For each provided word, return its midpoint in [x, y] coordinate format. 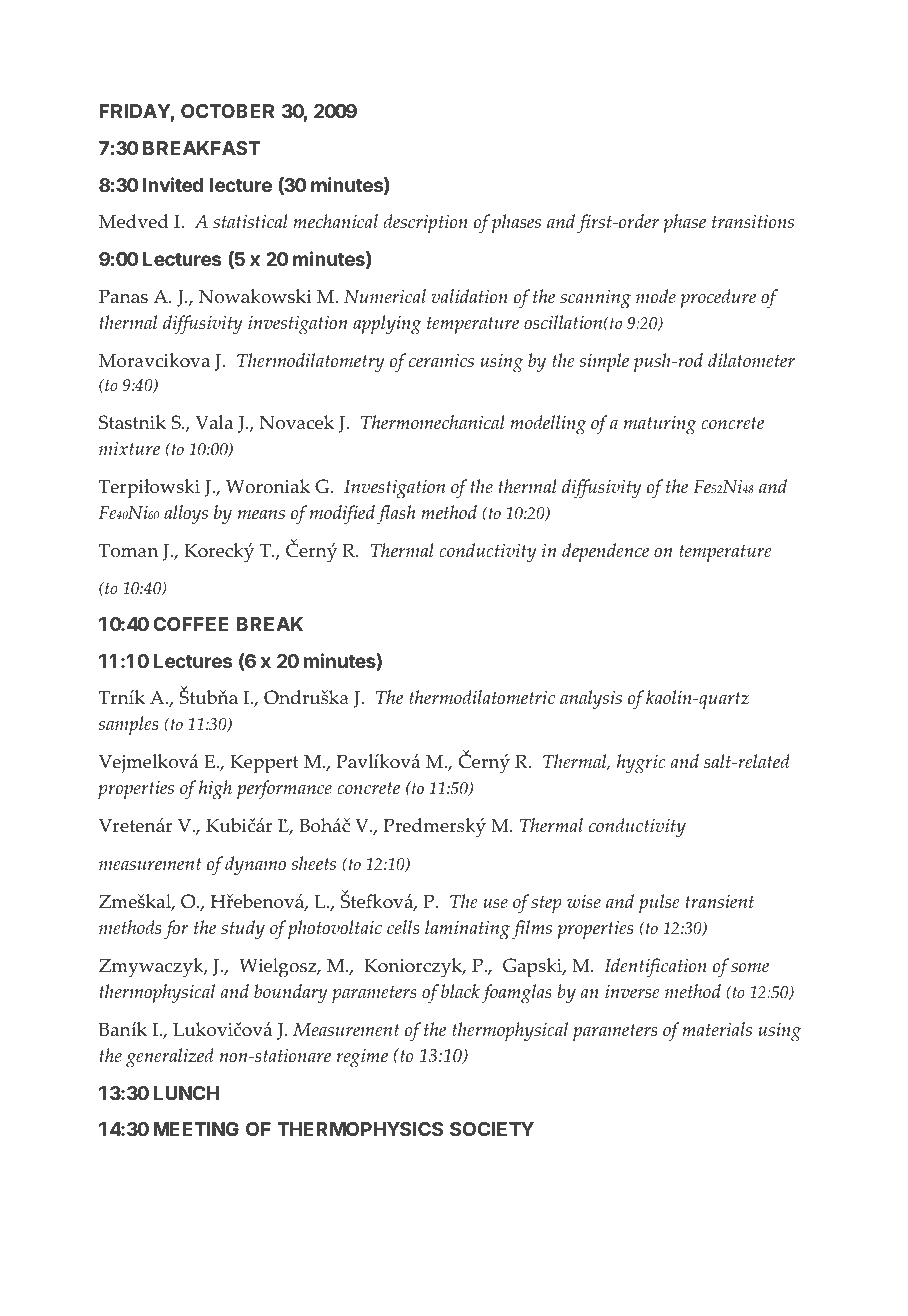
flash [396, 515]
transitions [753, 221]
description [425, 223]
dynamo [255, 866]
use [495, 904]
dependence [605, 552]
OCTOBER [227, 111]
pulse [659, 903]
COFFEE [191, 624]
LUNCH [186, 1093]
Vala [214, 422]
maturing [660, 425]
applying [387, 325]
